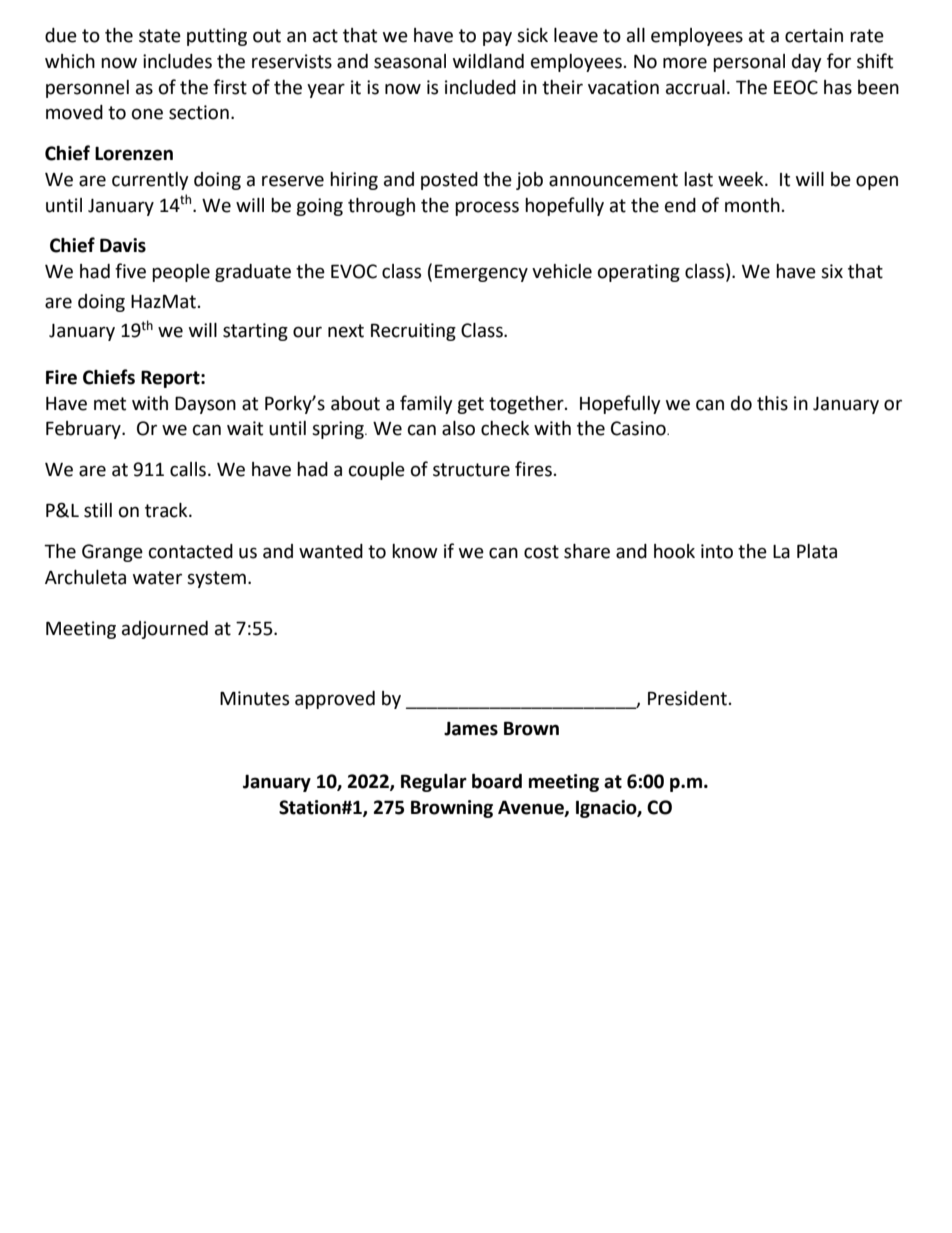 This screenshot has height=1233, width=952. I want to click on includes, so click(177, 61).
